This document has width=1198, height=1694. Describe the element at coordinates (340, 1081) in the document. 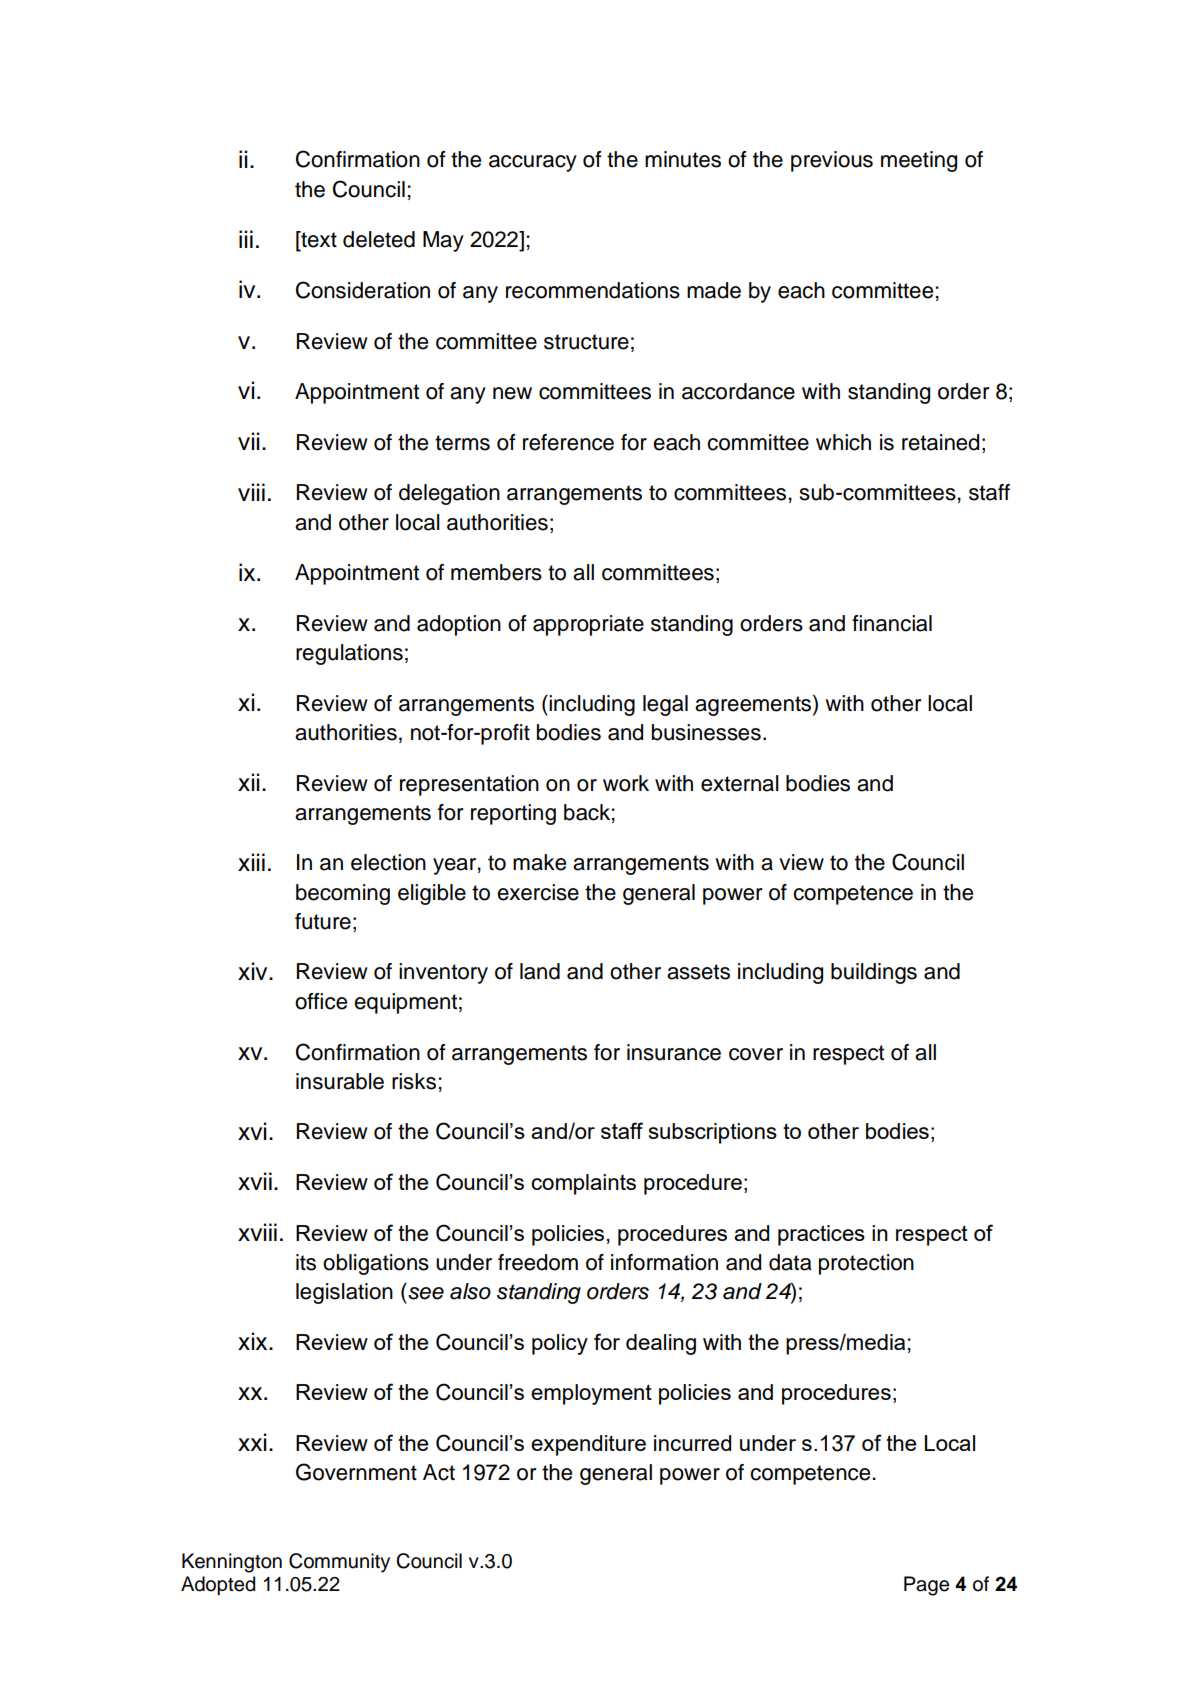

I see `insurable` at that location.
